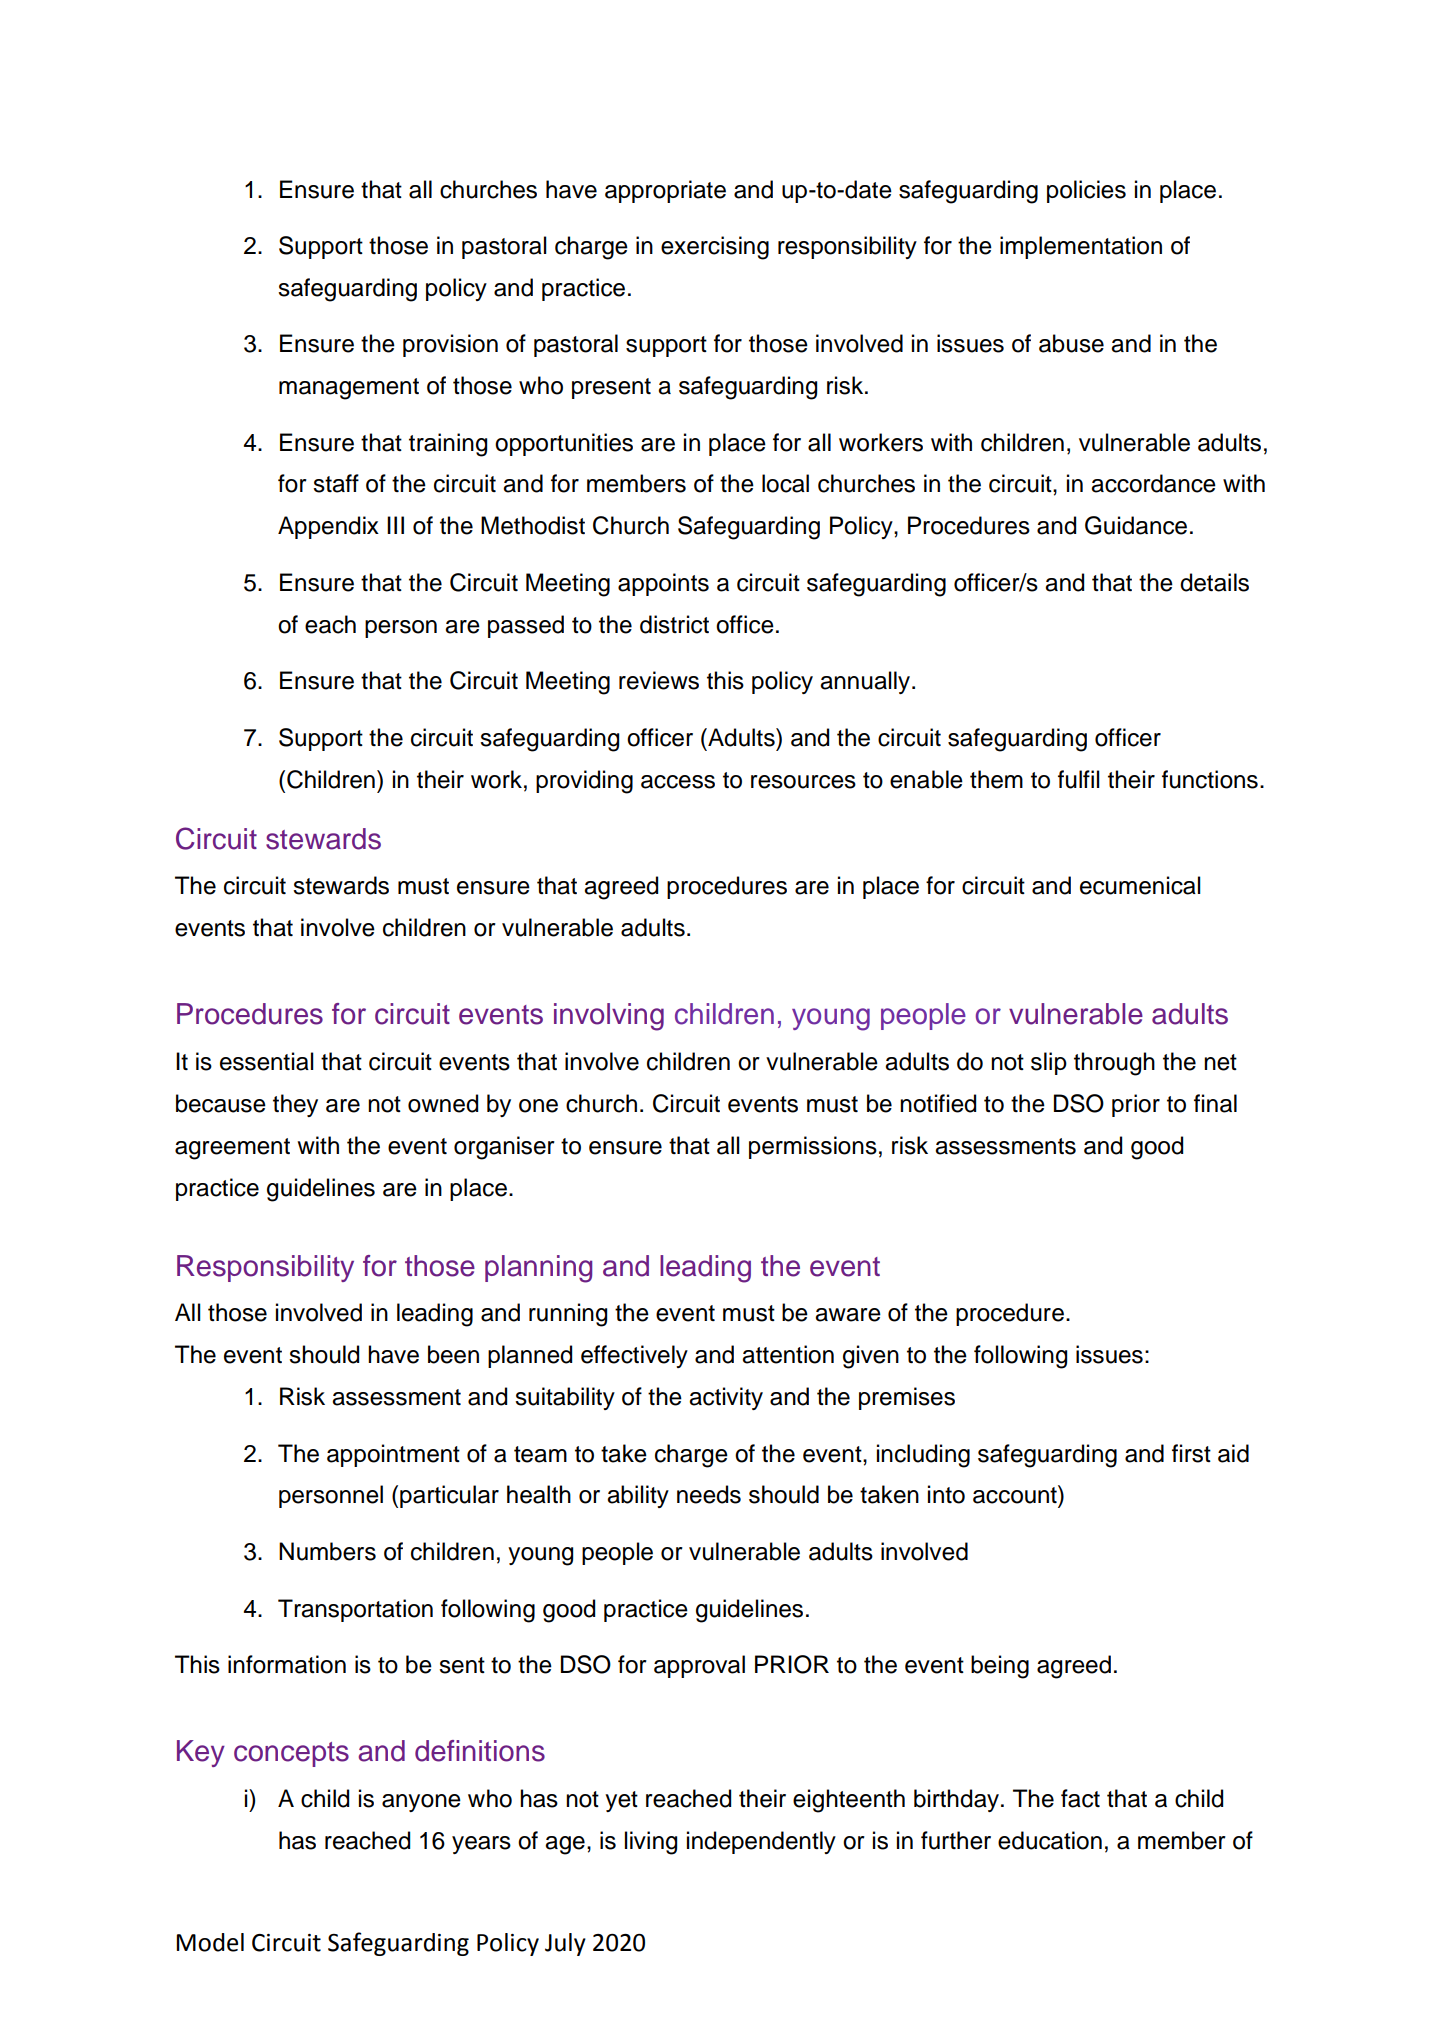  I want to click on providing, so click(584, 782).
